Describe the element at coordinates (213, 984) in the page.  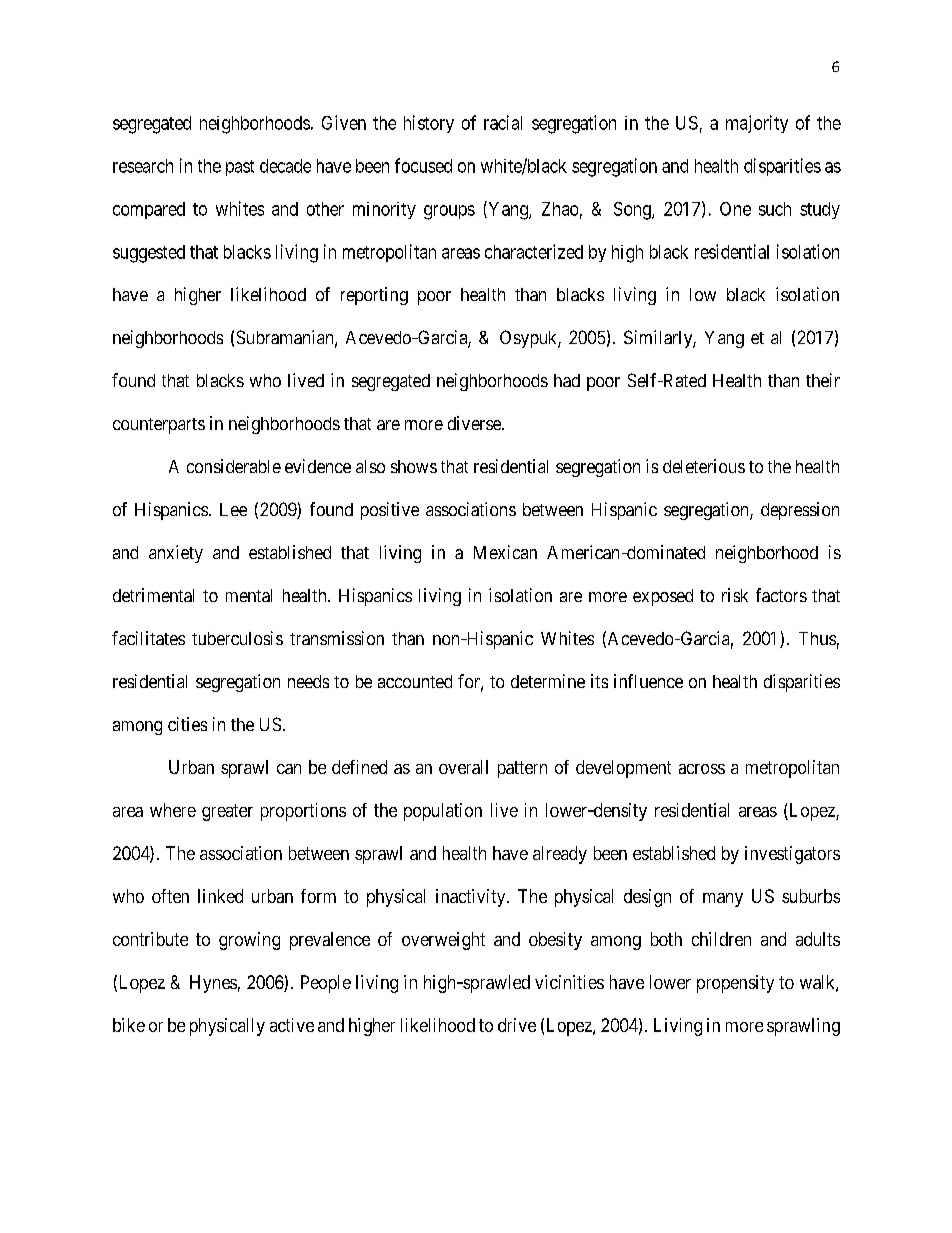
I see `Hynes` at that location.
